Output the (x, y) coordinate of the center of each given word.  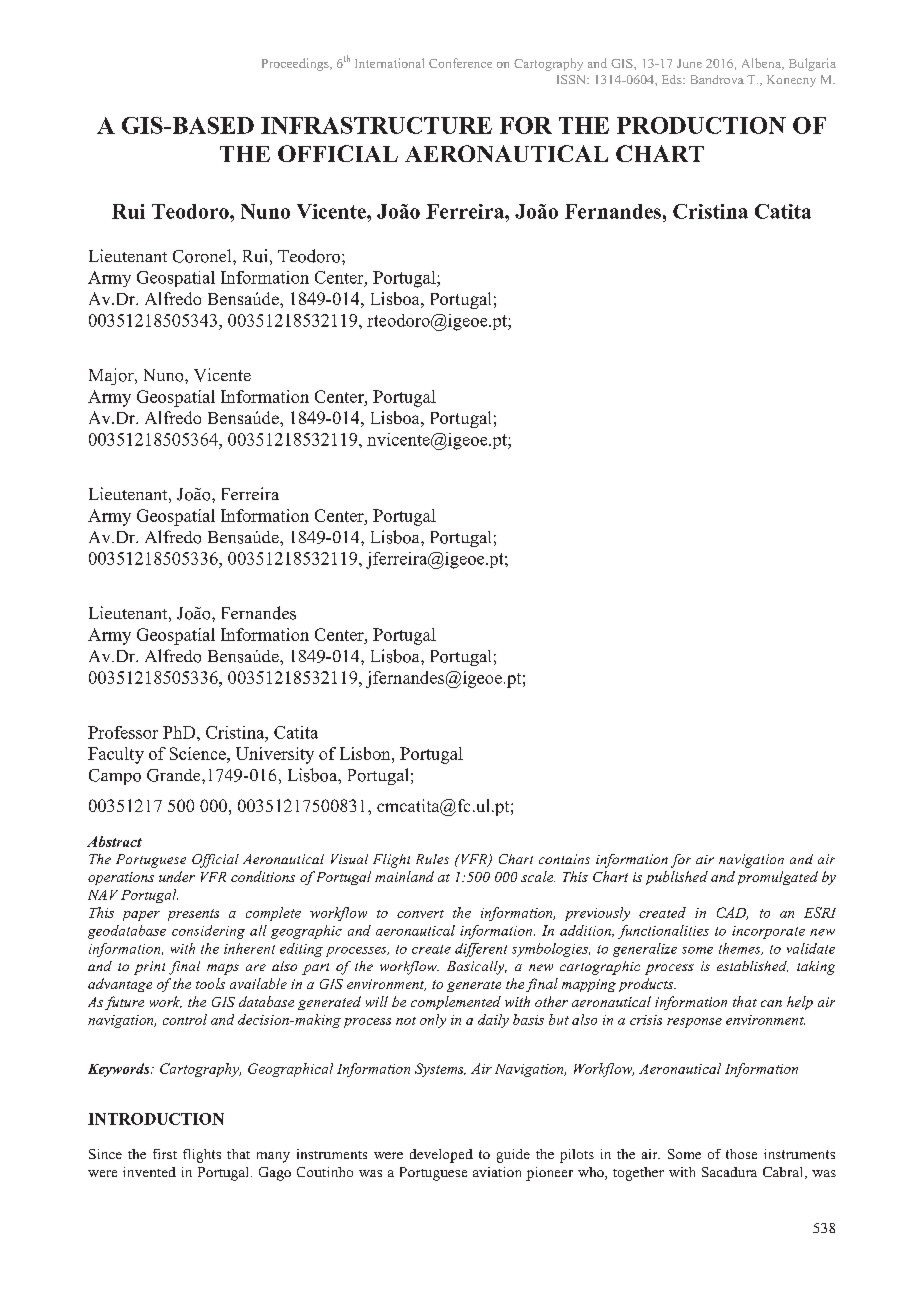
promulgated (778, 878)
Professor (123, 732)
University (275, 755)
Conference (460, 63)
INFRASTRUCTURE (376, 125)
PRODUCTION (701, 125)
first (165, 1154)
